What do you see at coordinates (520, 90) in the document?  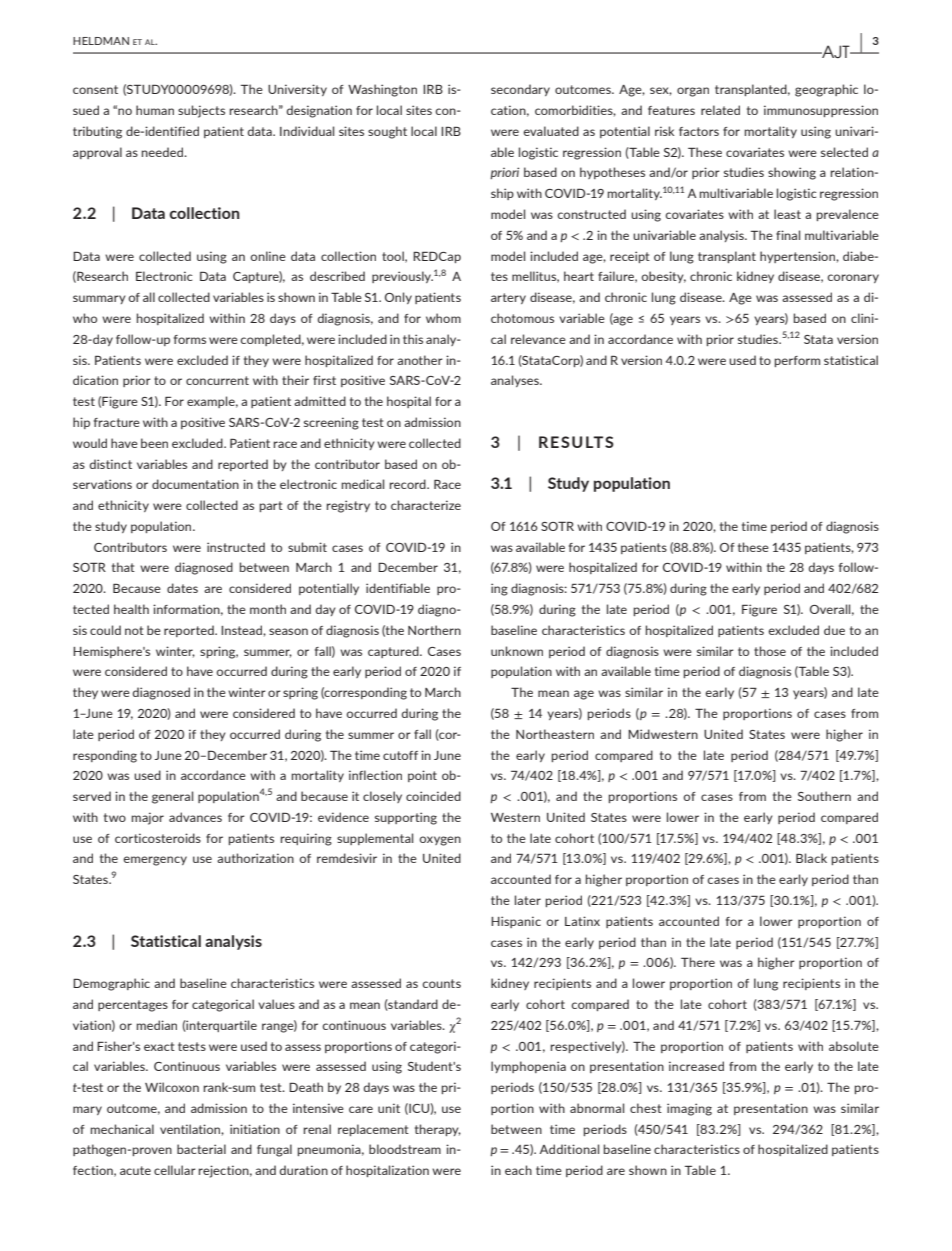 I see `secondary` at bounding box center [520, 90].
